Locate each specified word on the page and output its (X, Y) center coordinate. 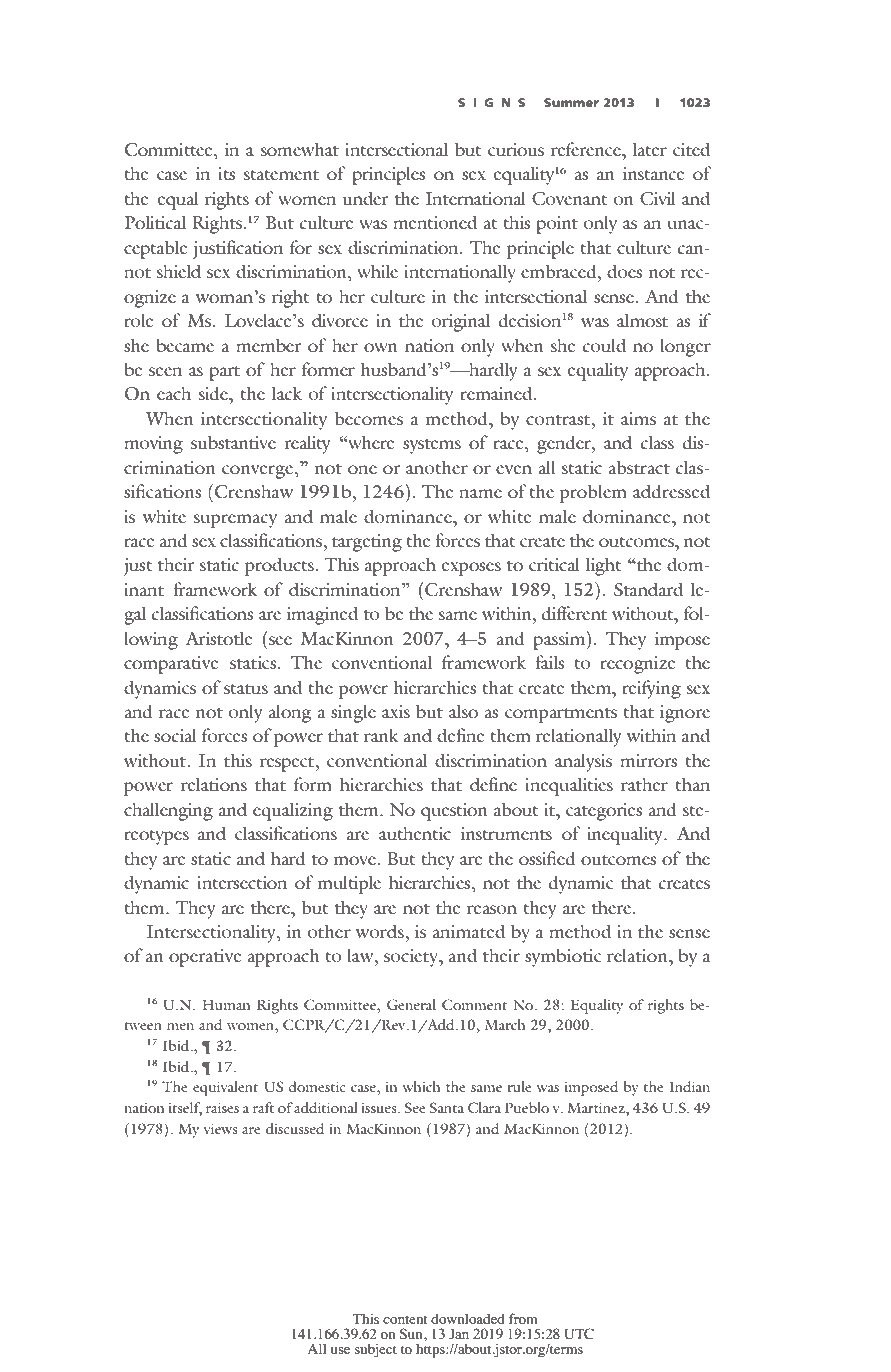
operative (205, 958)
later (650, 149)
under (365, 198)
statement (281, 175)
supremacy (235, 521)
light (603, 566)
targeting (367, 543)
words (381, 931)
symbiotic (563, 957)
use (340, 1350)
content (405, 1319)
